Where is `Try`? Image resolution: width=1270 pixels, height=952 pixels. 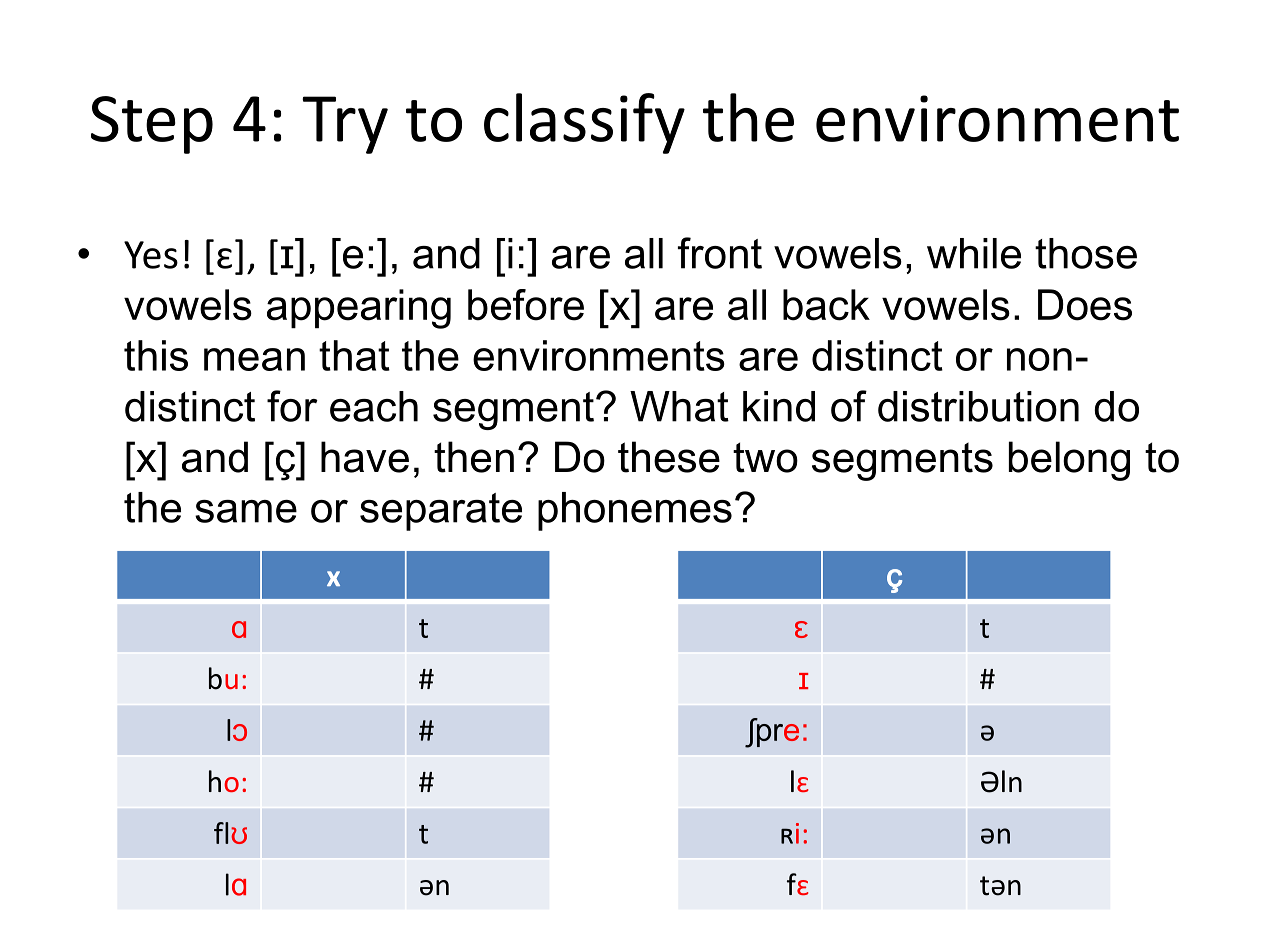
Try is located at coordinates (345, 125).
